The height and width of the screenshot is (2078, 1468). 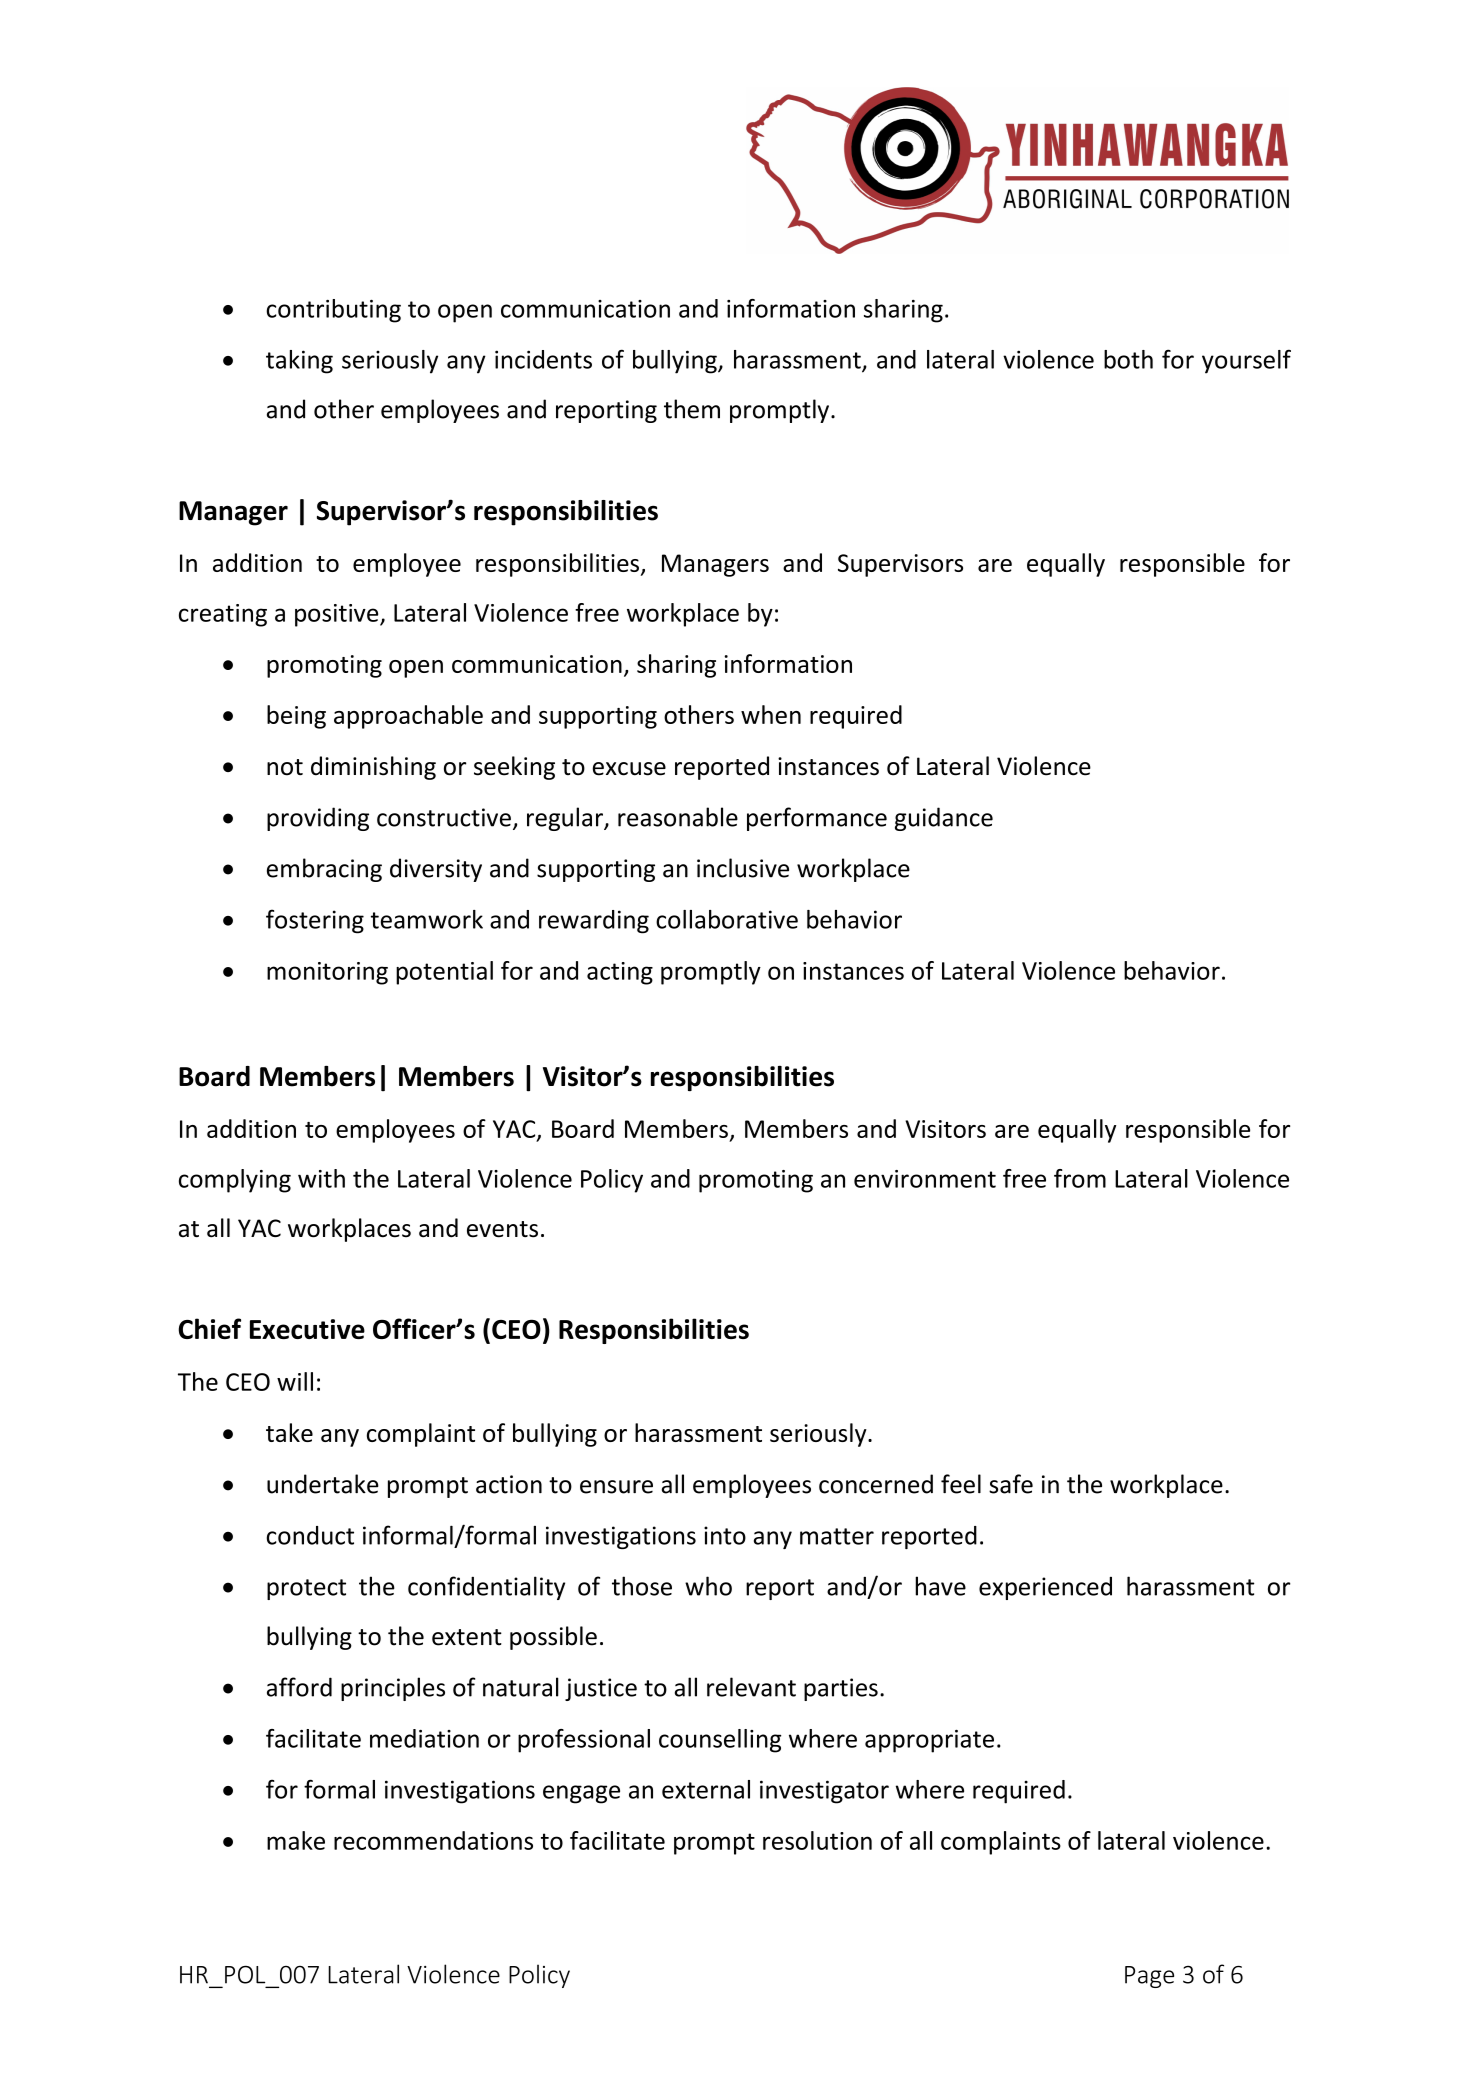 I want to click on Page, so click(x=1149, y=1977).
